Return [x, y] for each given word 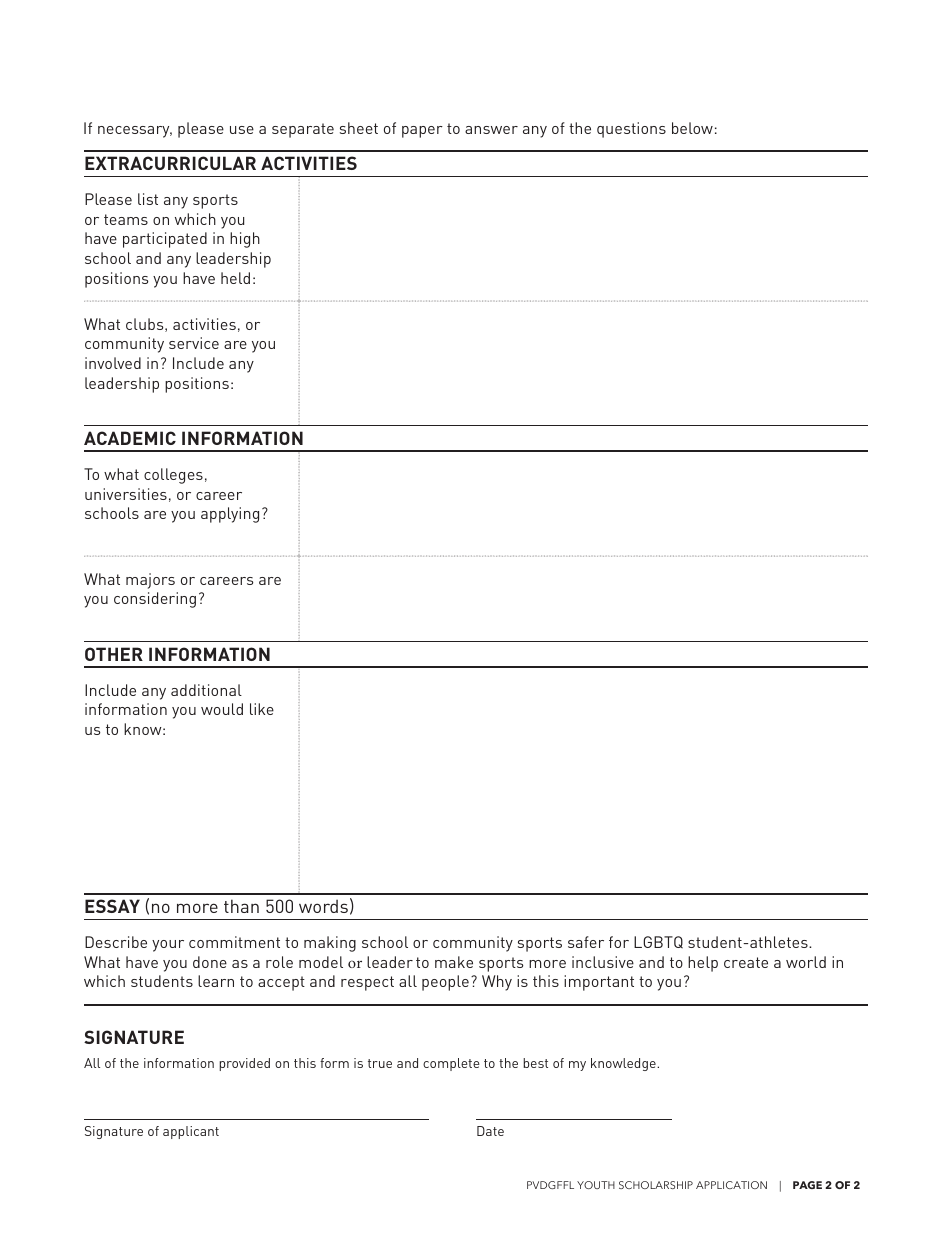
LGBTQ [658, 942]
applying [230, 515]
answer [491, 130]
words [323, 906]
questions [631, 130]
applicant [191, 1132]
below [692, 128]
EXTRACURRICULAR [170, 163]
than [241, 906]
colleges [173, 476]
